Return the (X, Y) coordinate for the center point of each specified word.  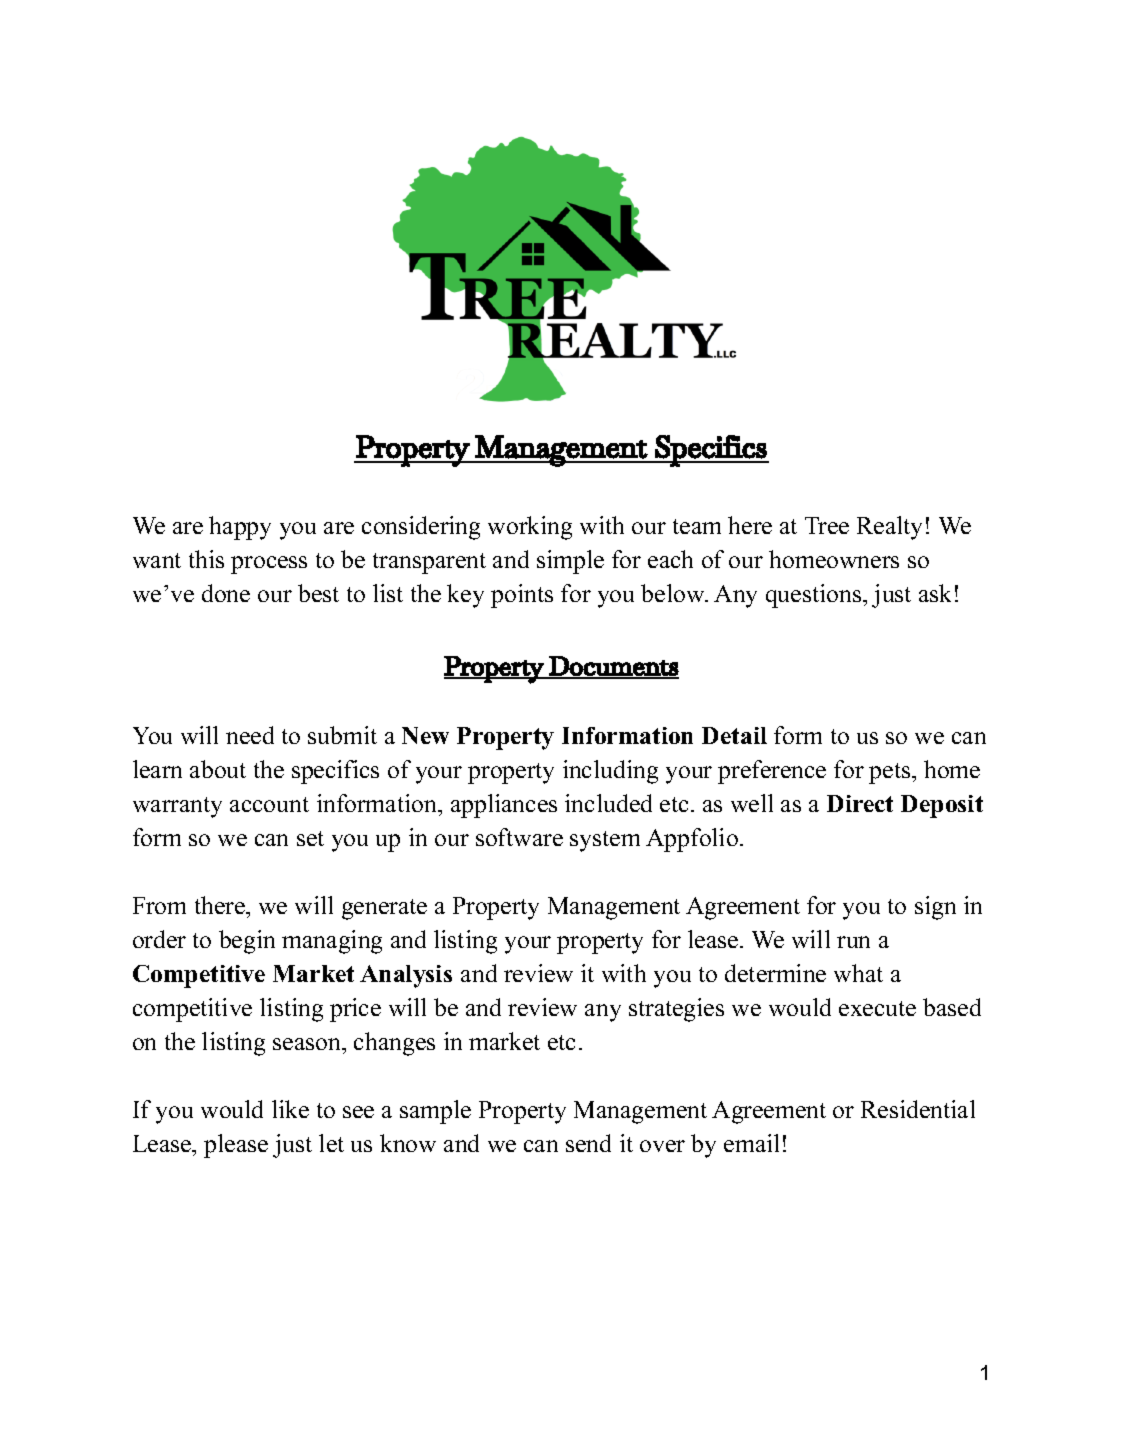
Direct (860, 803)
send (588, 1143)
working (530, 528)
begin (247, 942)
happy (240, 528)
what (858, 973)
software (519, 837)
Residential (918, 1109)
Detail (734, 735)
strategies (676, 1010)
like (290, 1109)
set (310, 838)
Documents (613, 667)
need (250, 735)
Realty (889, 528)
